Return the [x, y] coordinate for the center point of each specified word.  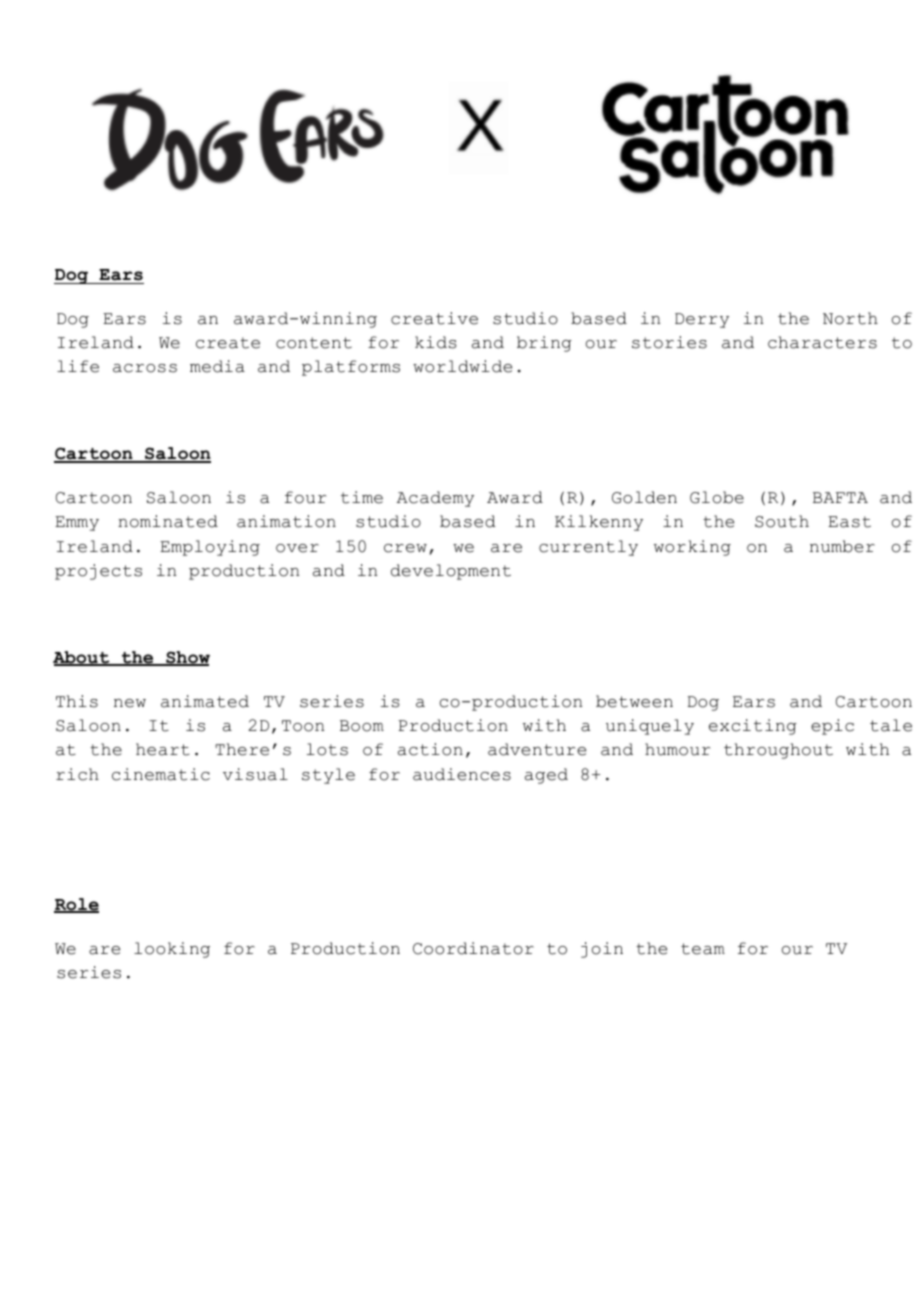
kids [436, 342]
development [451, 572]
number [842, 546]
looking [172, 950]
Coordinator [473, 948]
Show [187, 658]
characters [822, 342]
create [228, 343]
